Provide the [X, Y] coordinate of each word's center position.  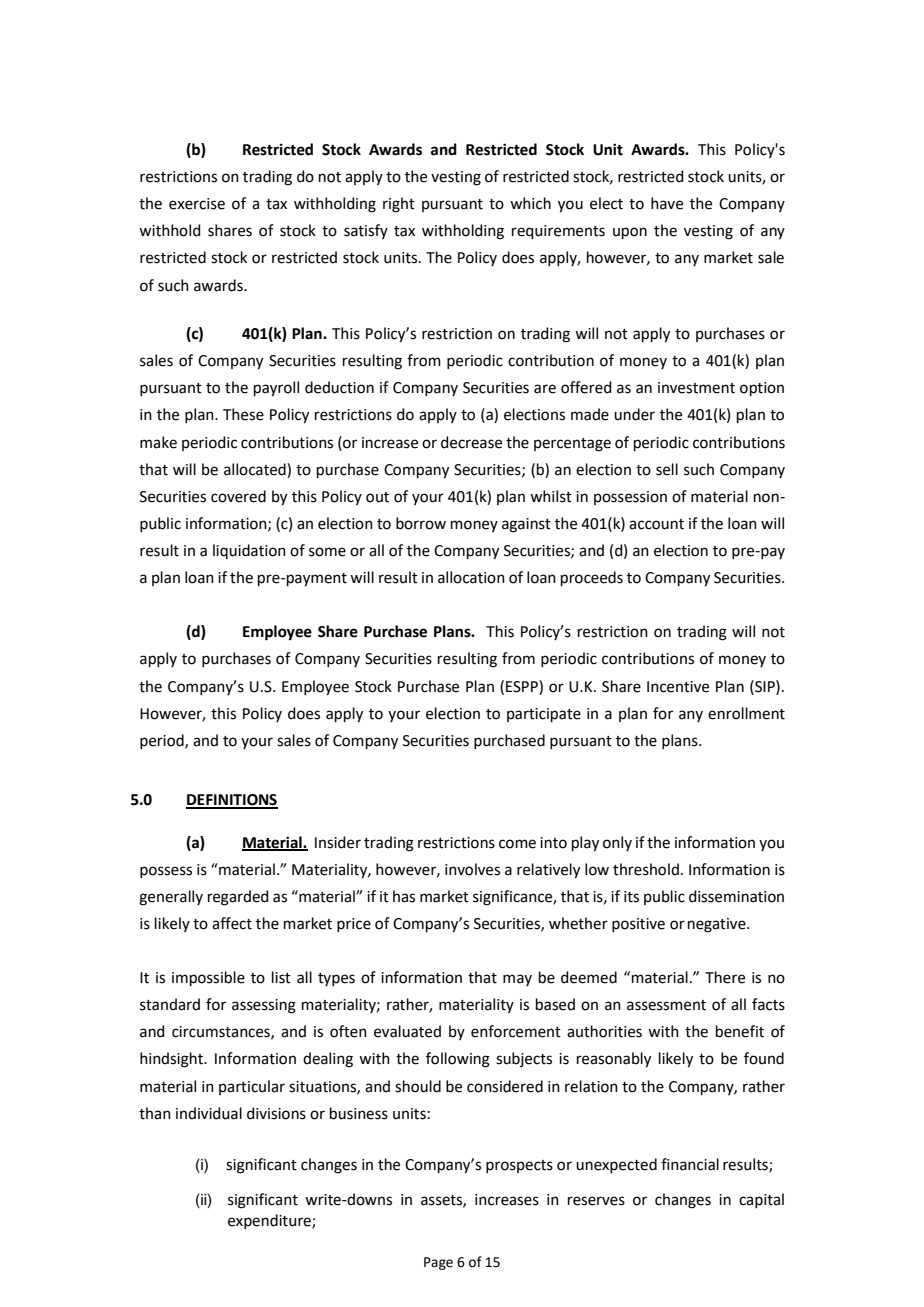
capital [761, 1200]
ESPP [523, 686]
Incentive [678, 687]
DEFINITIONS [232, 801]
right [399, 205]
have [667, 203]
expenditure [270, 1221]
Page [438, 1263]
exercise [197, 204]
